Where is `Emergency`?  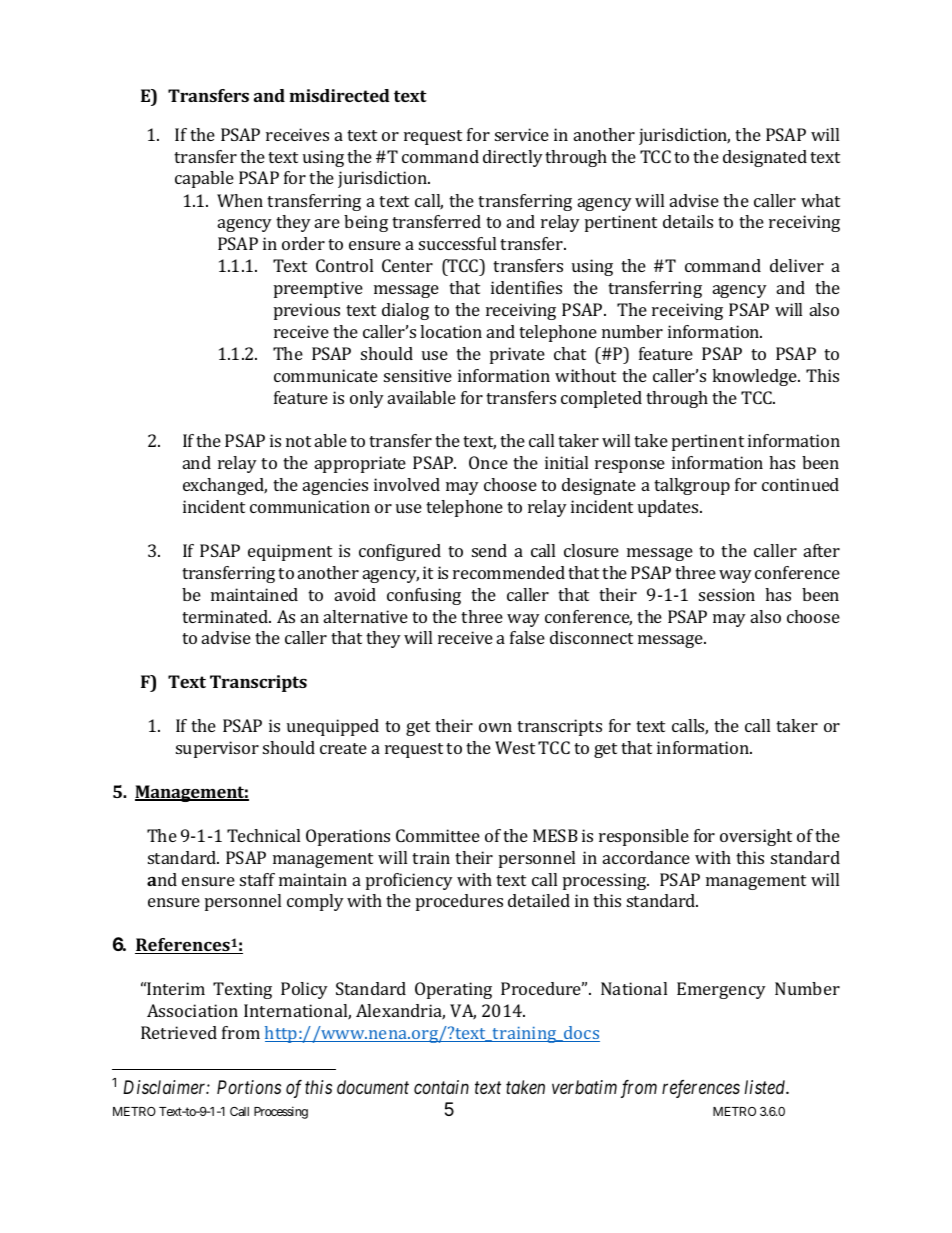
Emergency is located at coordinates (721, 990).
